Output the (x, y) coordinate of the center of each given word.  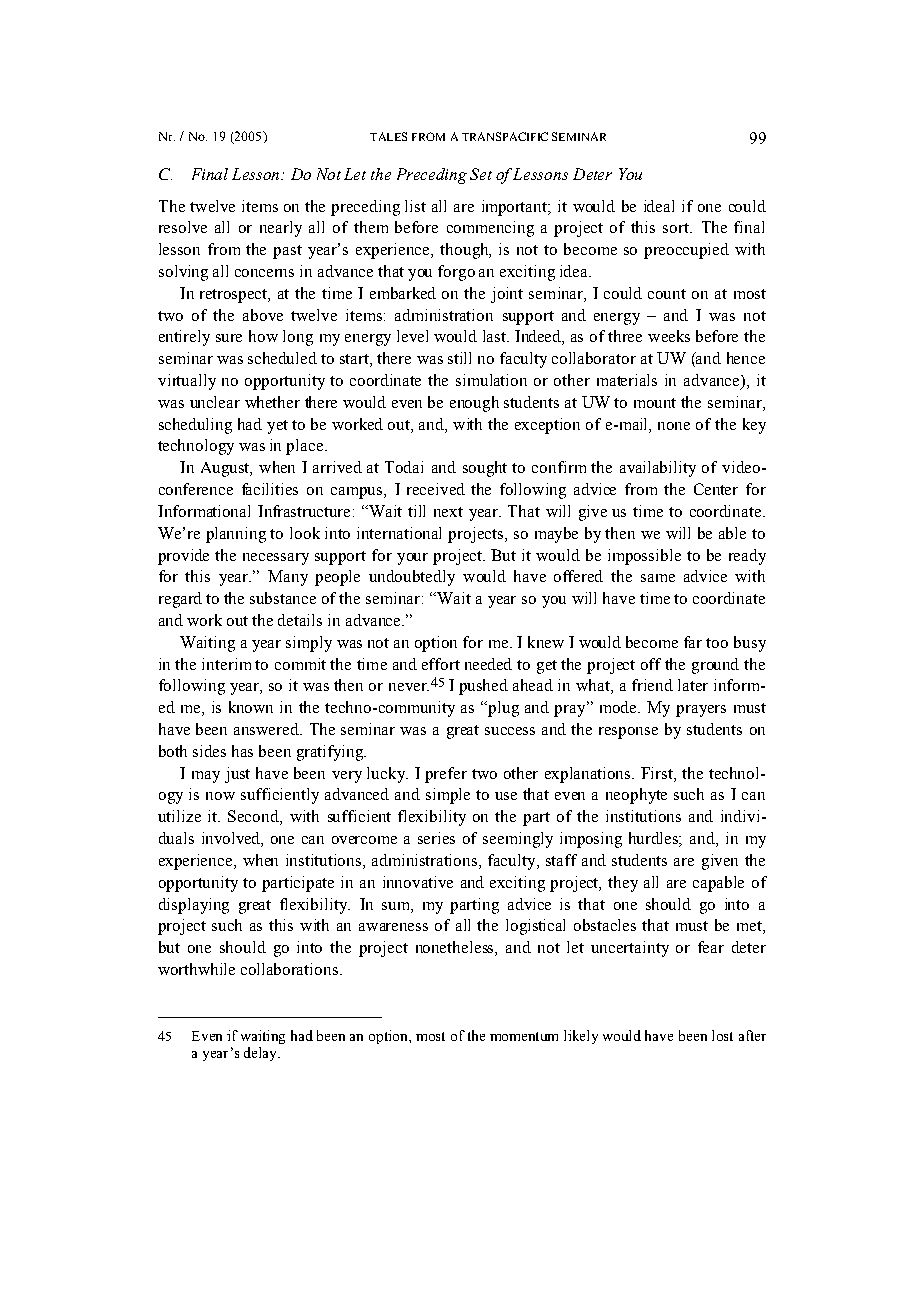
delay (262, 1054)
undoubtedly (412, 578)
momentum (524, 1036)
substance (283, 598)
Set (481, 174)
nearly (281, 229)
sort (677, 228)
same (658, 578)
